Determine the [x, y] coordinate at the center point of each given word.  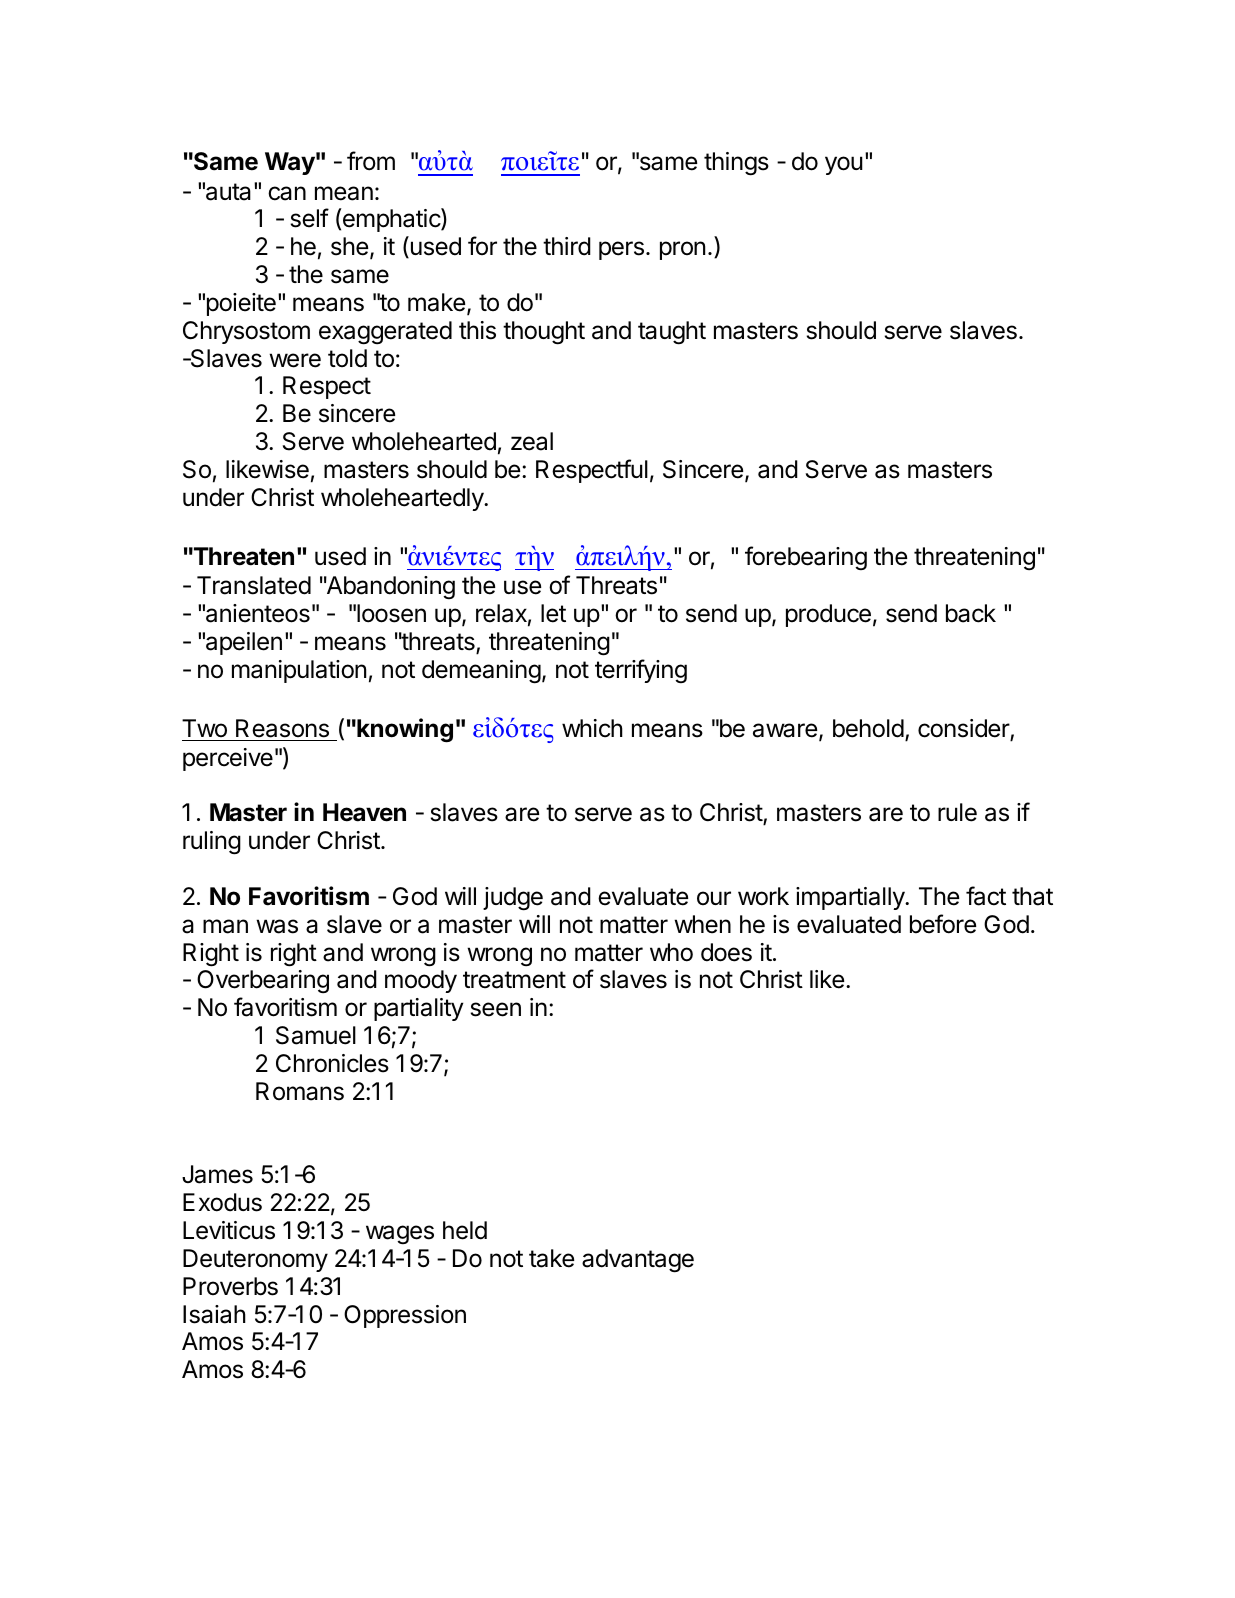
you [844, 165]
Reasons [282, 728]
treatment [514, 980]
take [551, 1258]
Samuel [316, 1035]
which [592, 728]
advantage [638, 1261]
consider [964, 729]
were [295, 360]
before [943, 924]
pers [621, 250]
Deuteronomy [255, 1260]
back [971, 613]
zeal [532, 441]
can [287, 193]
